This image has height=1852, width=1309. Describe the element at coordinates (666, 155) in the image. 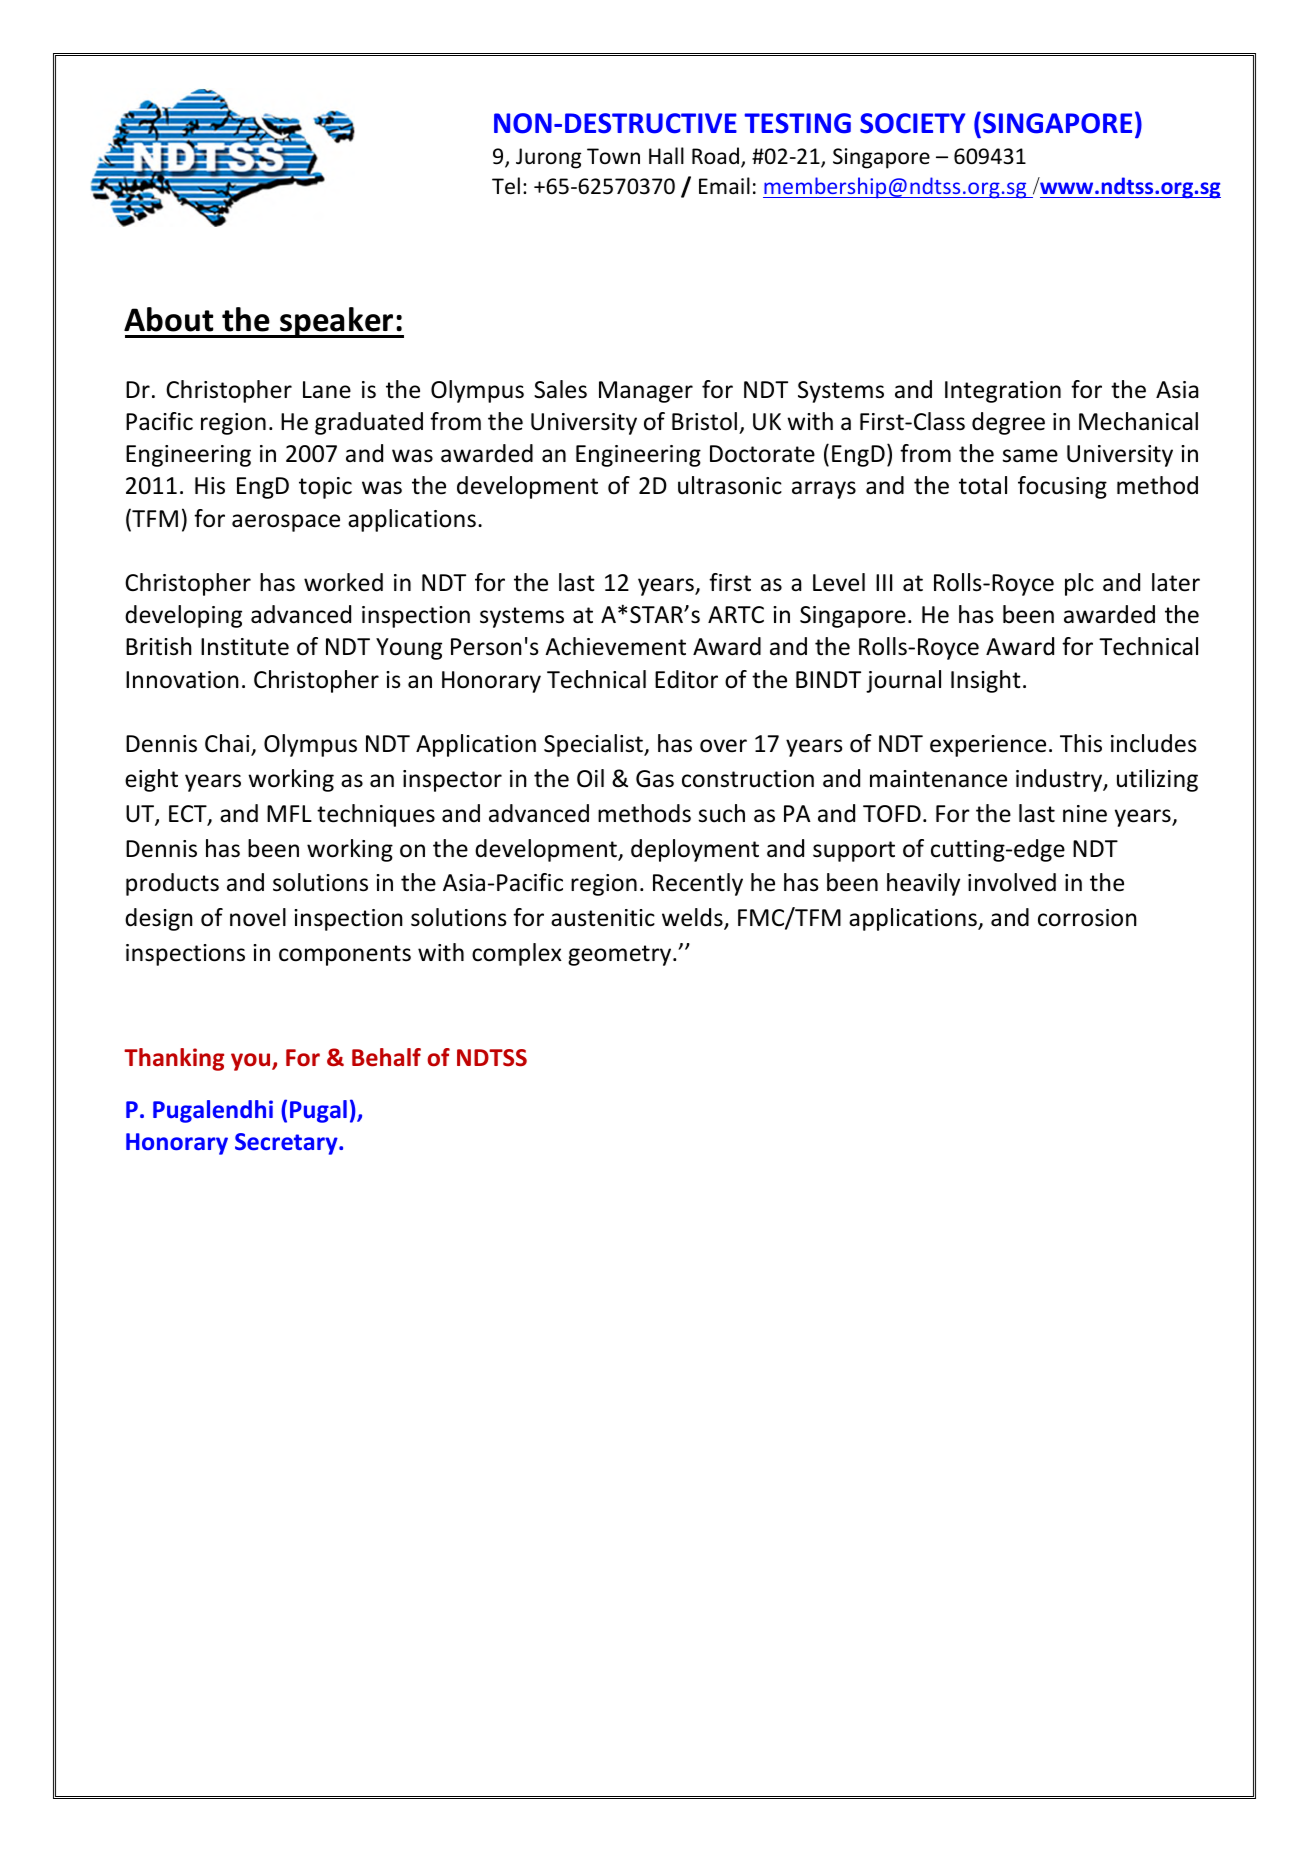

I see `Hall` at that location.
